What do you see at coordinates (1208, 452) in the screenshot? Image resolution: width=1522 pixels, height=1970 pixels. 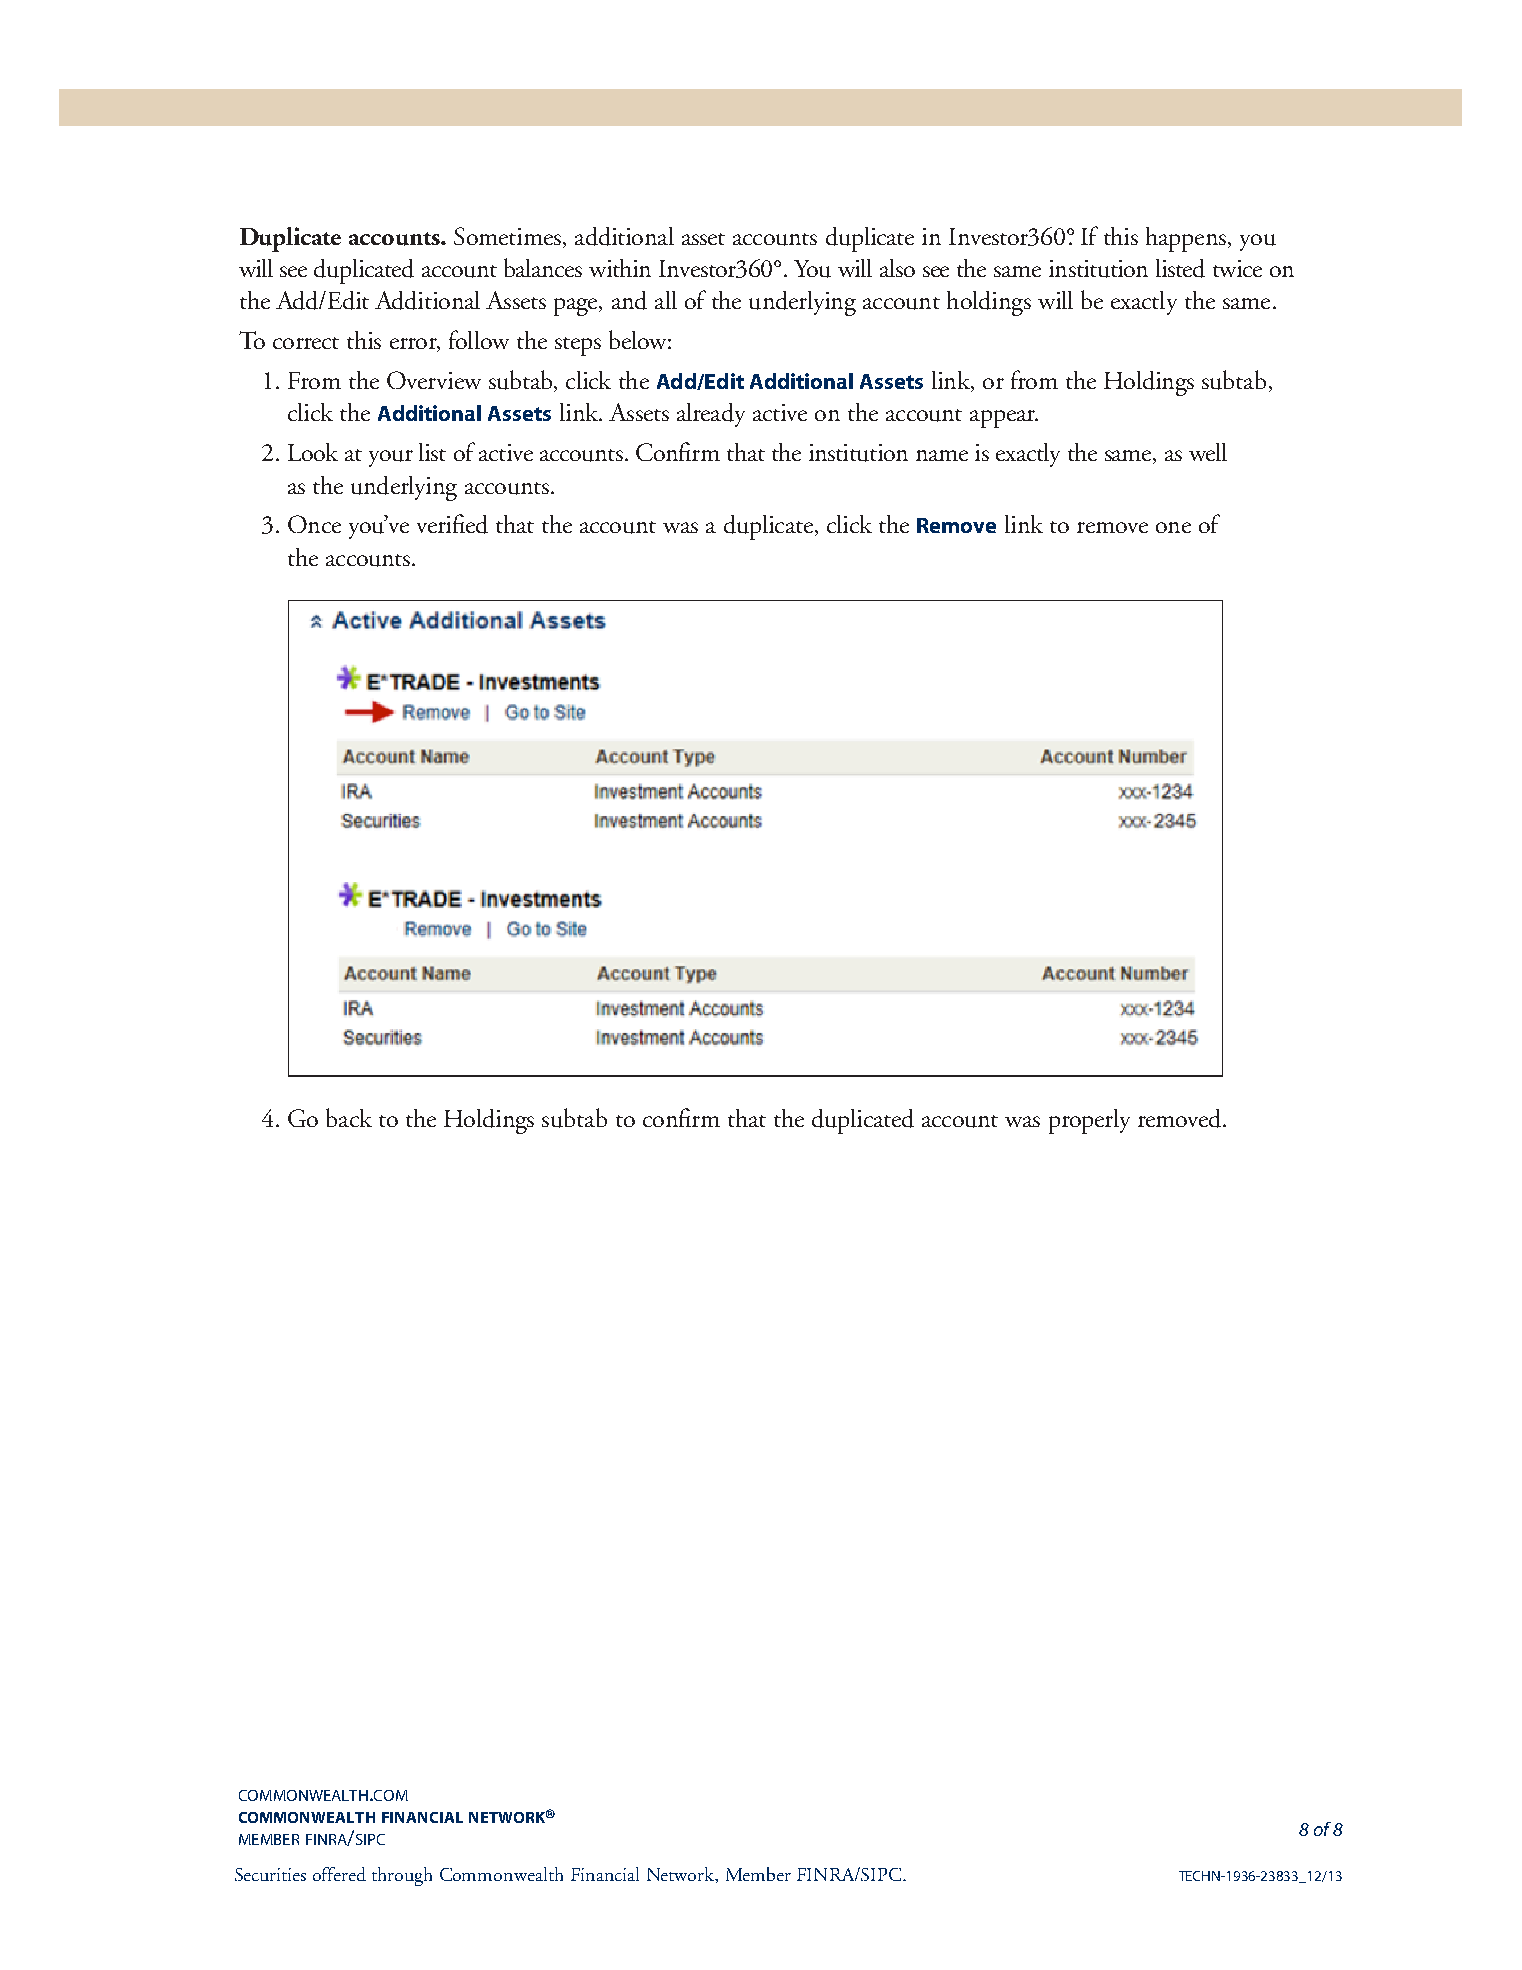 I see `well` at bounding box center [1208, 452].
